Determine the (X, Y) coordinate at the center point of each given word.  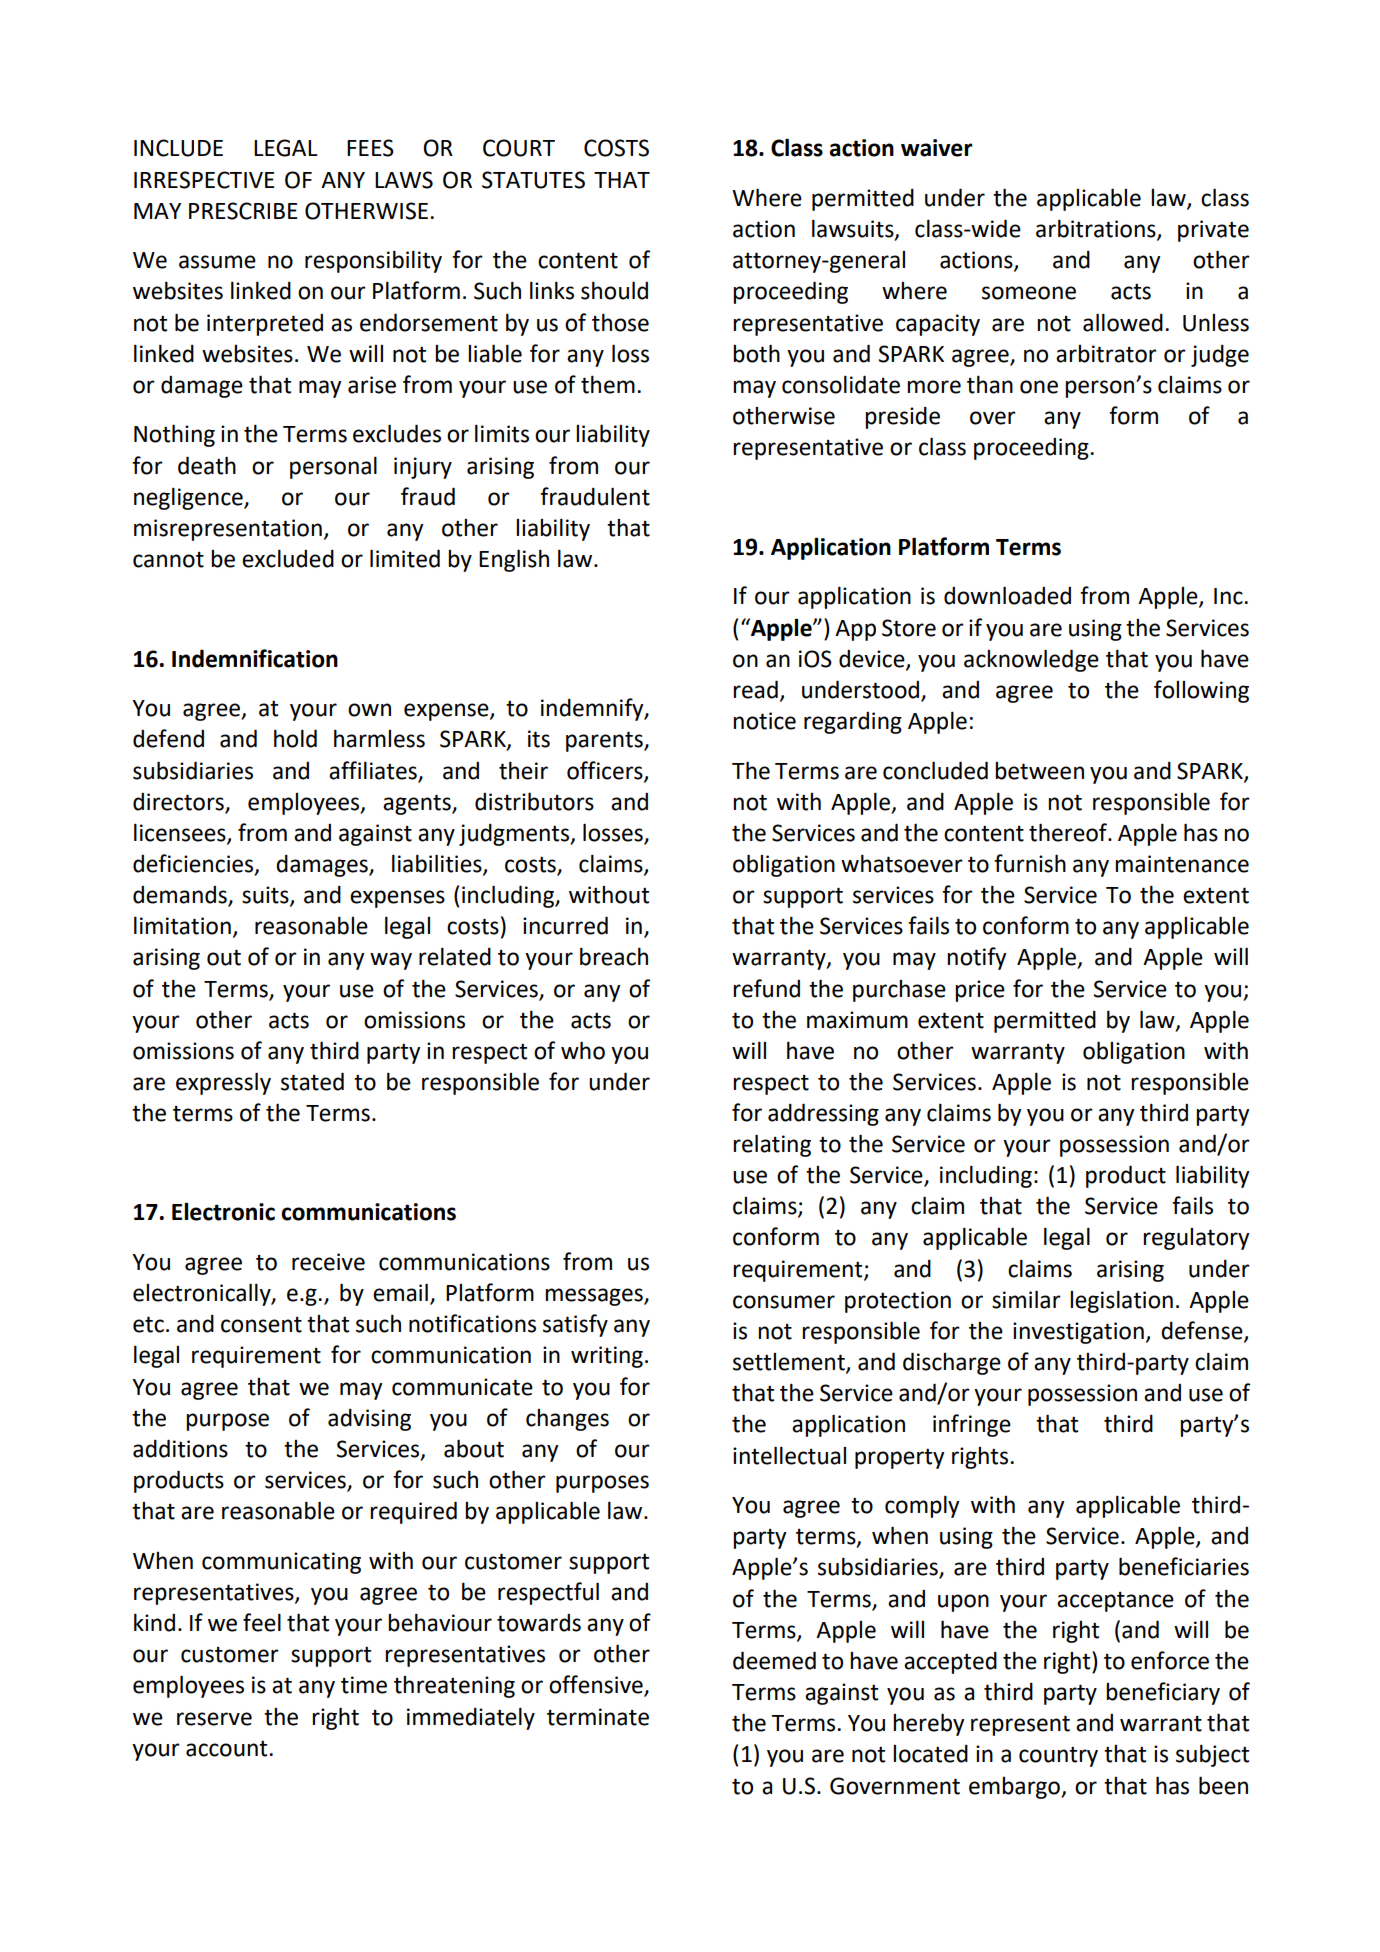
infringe (972, 1425)
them (608, 384)
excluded (288, 558)
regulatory (1196, 1239)
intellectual (789, 1455)
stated (312, 1081)
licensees (181, 833)
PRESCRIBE (243, 211)
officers (606, 771)
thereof (1069, 832)
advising (369, 1420)
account (228, 1749)
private (1213, 231)
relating (772, 1145)
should (614, 290)
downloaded (1007, 595)
